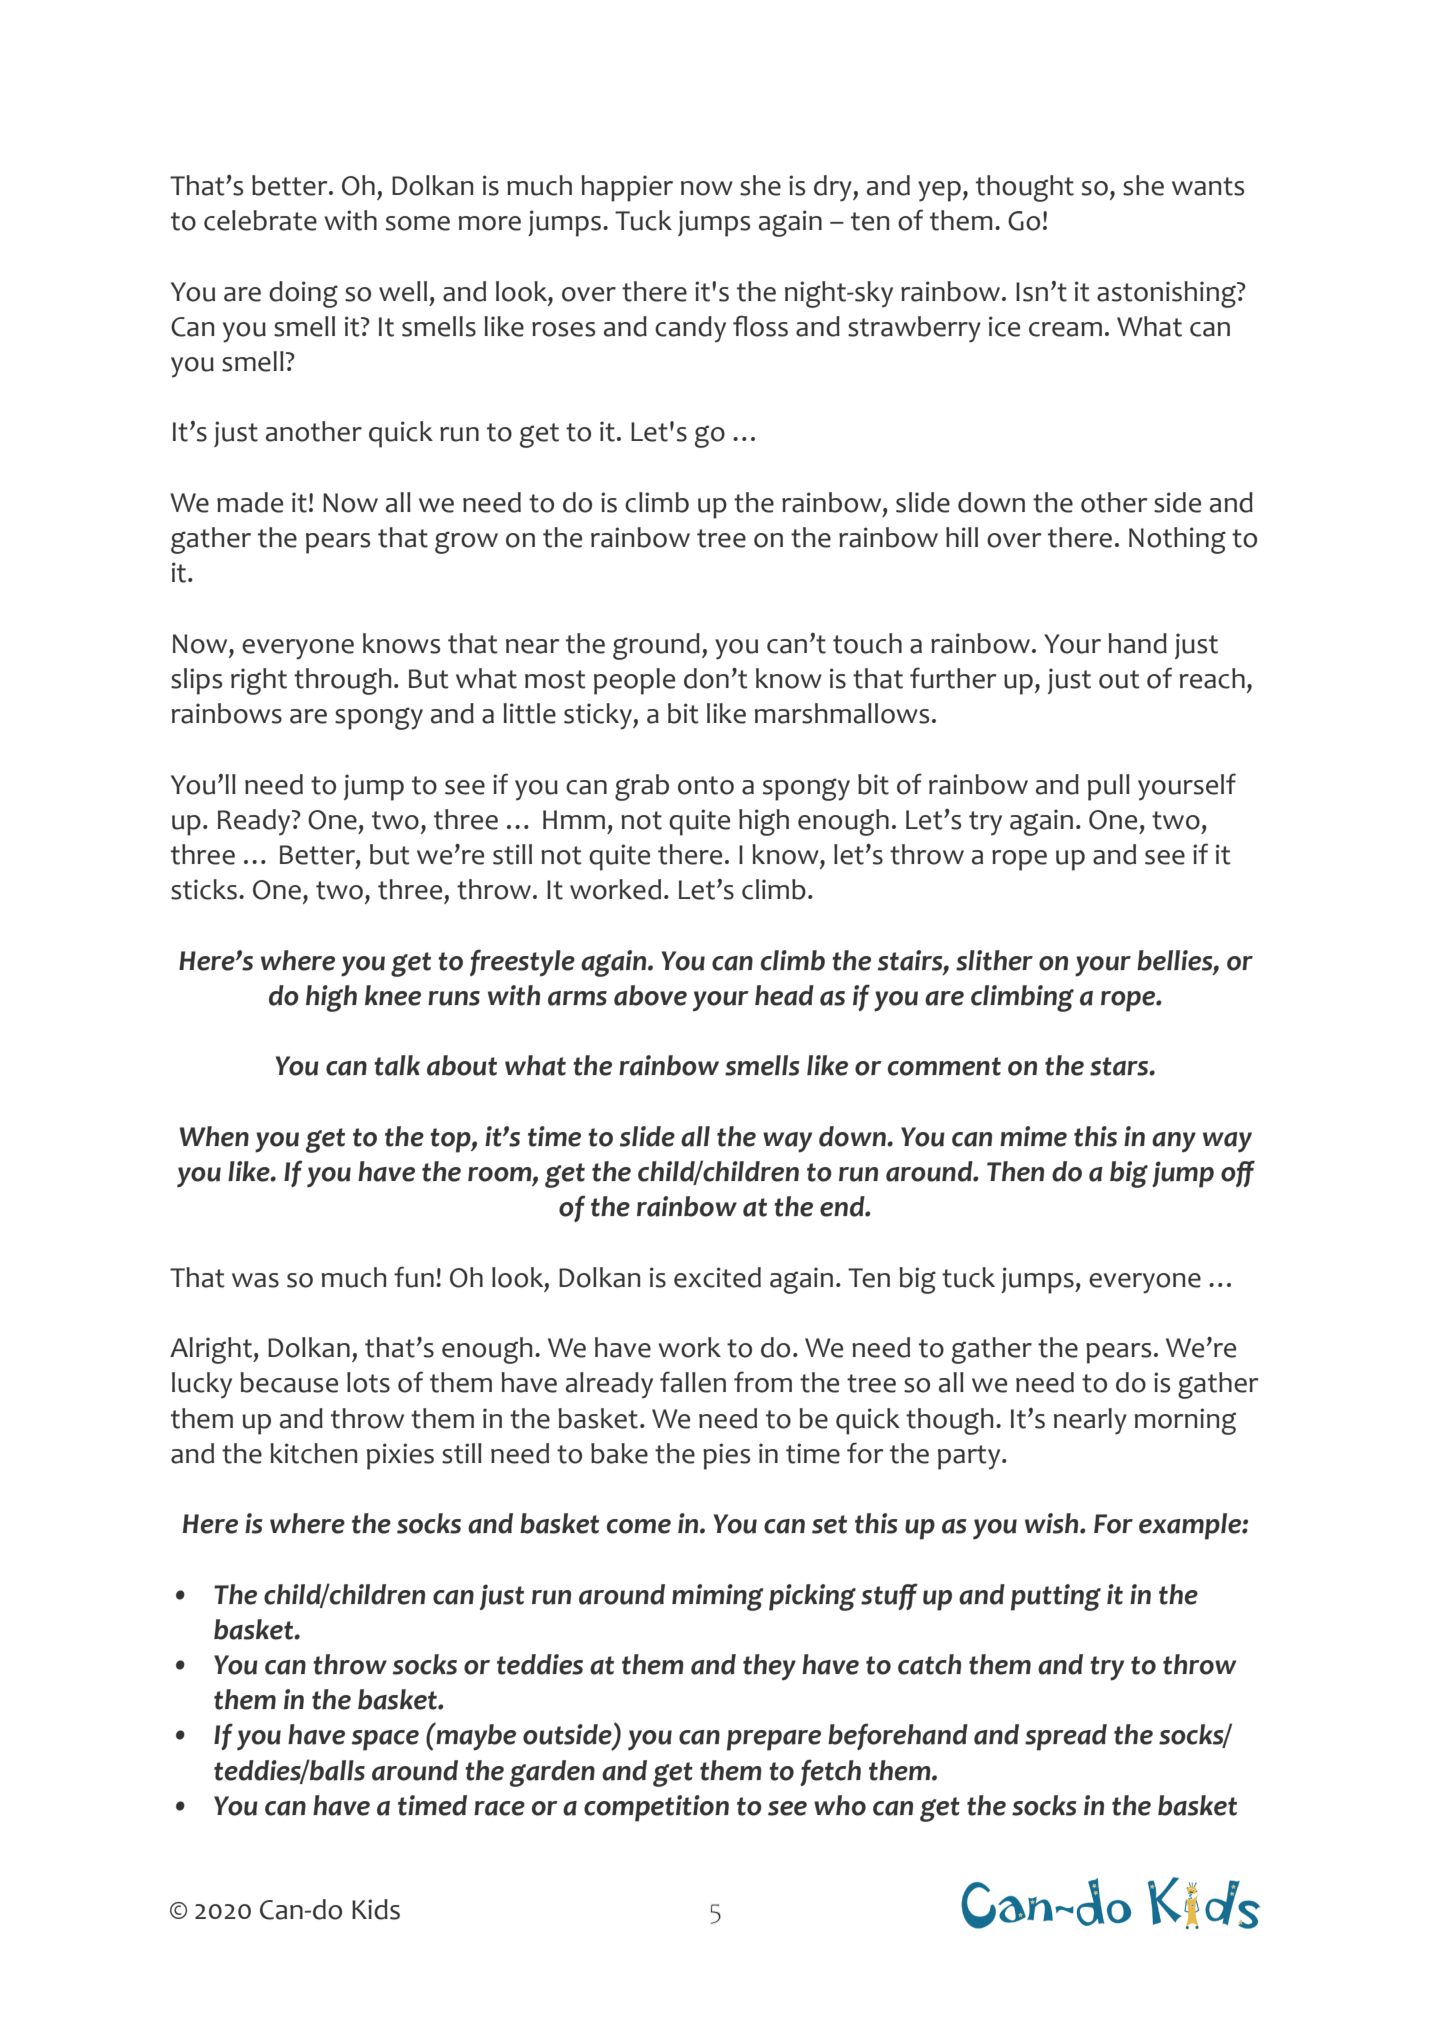  What do you see at coordinates (656, 646) in the screenshot?
I see `ground` at bounding box center [656, 646].
